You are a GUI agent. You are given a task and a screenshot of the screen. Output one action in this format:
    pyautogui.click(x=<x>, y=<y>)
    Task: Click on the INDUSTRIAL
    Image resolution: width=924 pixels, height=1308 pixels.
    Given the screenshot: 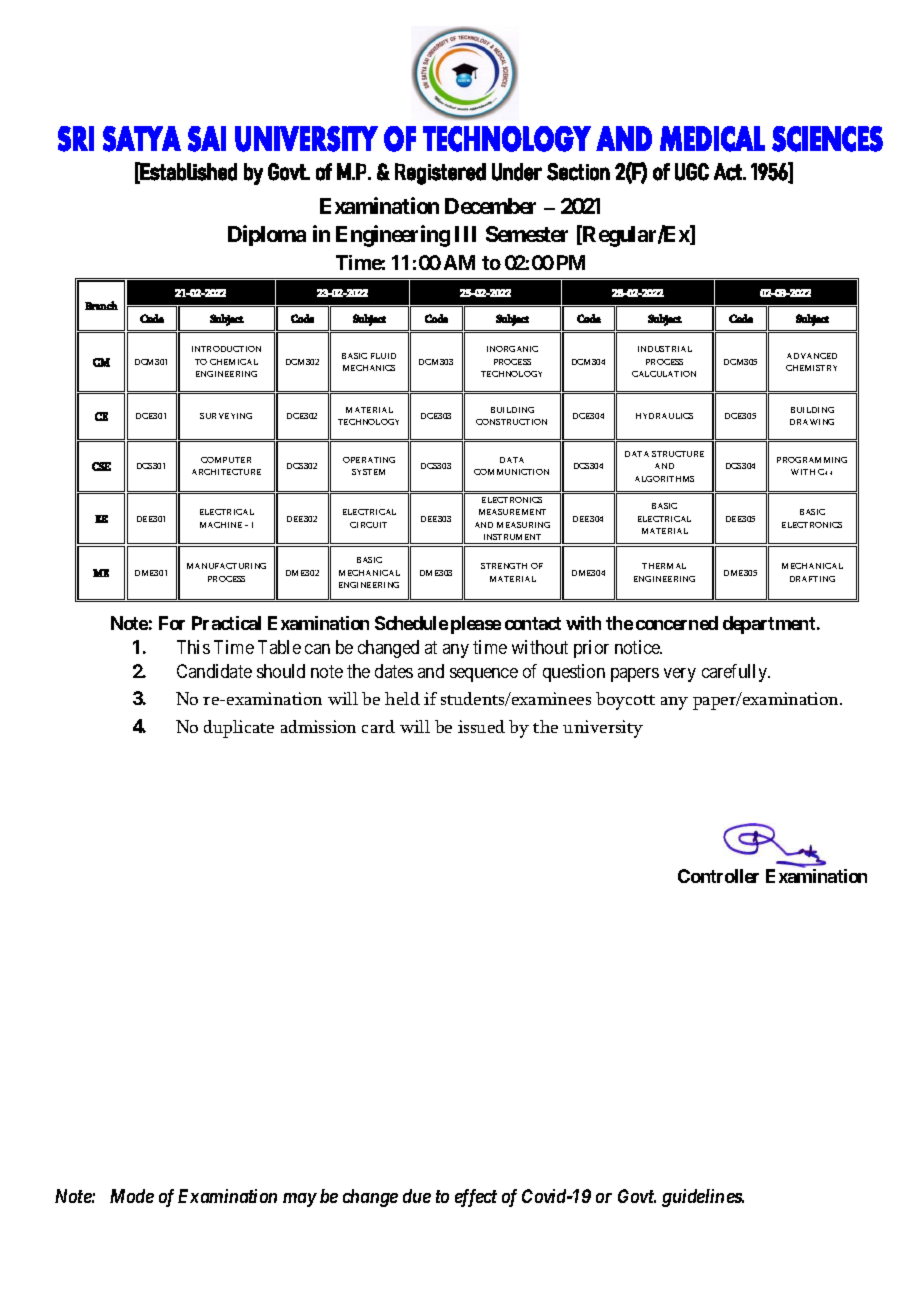 What is the action you would take?
    pyautogui.click(x=665, y=349)
